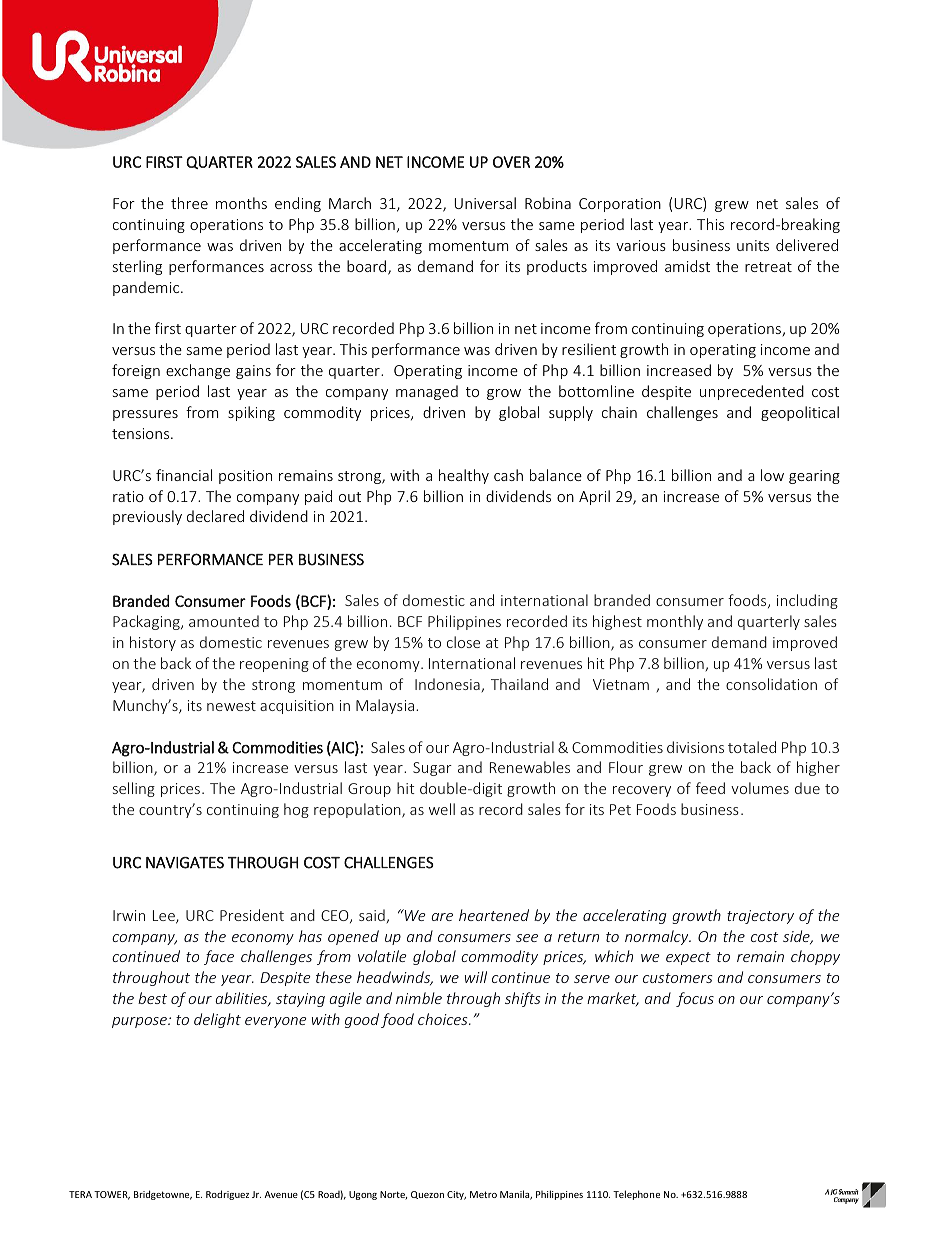 This screenshot has width=952, height=1233. Describe the element at coordinates (464, 476) in the screenshot. I see `healthy` at that location.
